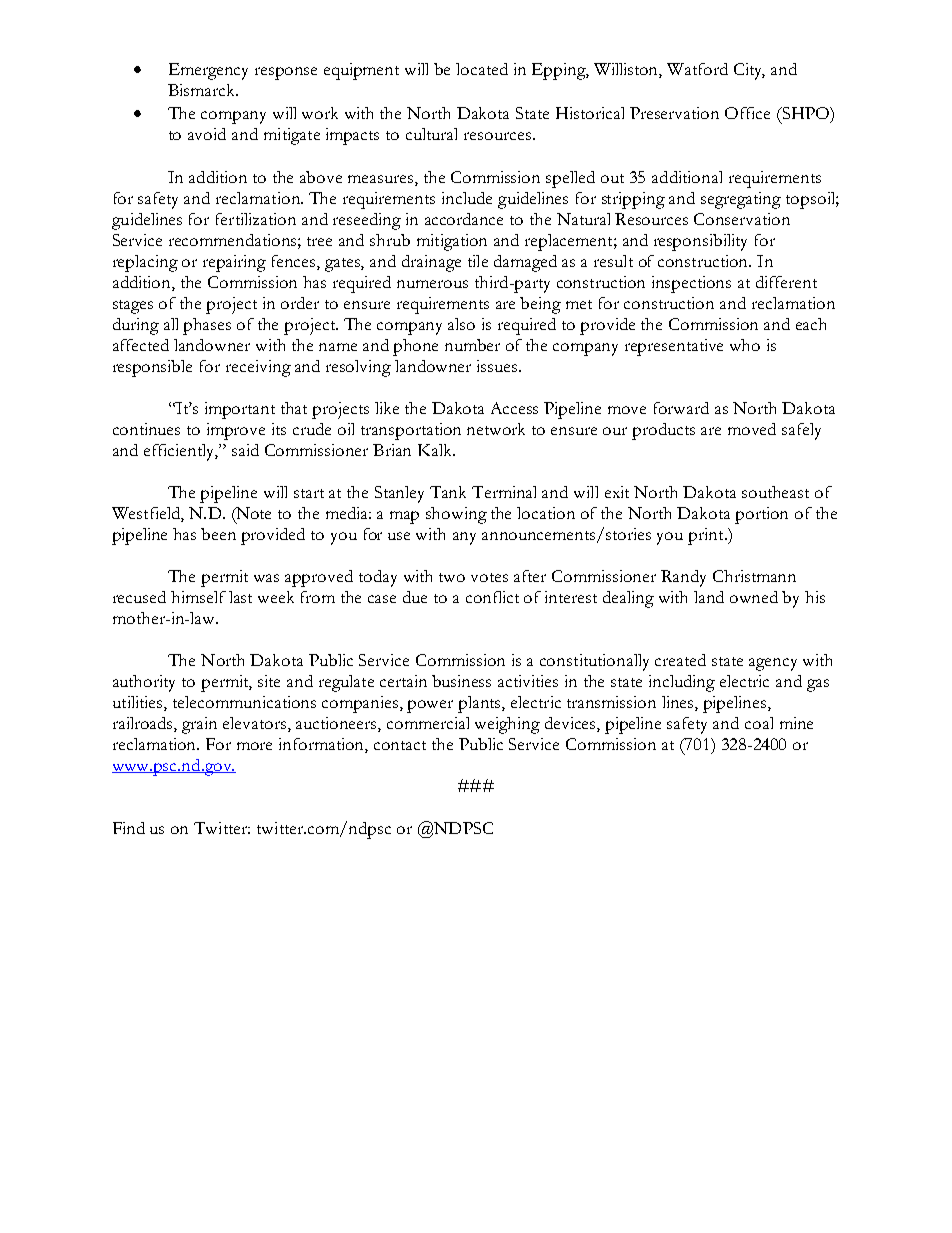  Describe the element at coordinates (801, 431) in the image. I see `safely` at that location.
